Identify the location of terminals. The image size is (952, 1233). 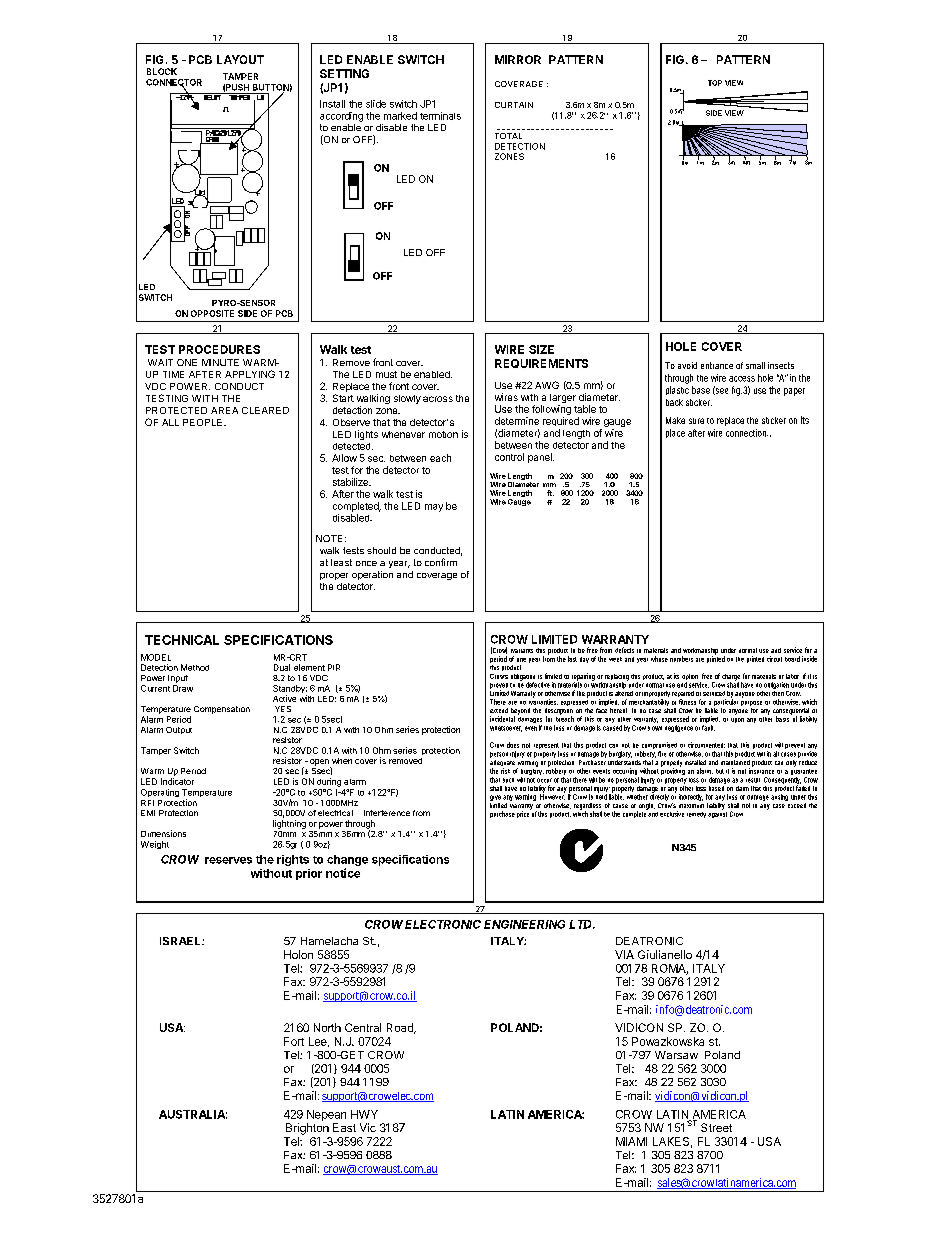
(440, 116).
